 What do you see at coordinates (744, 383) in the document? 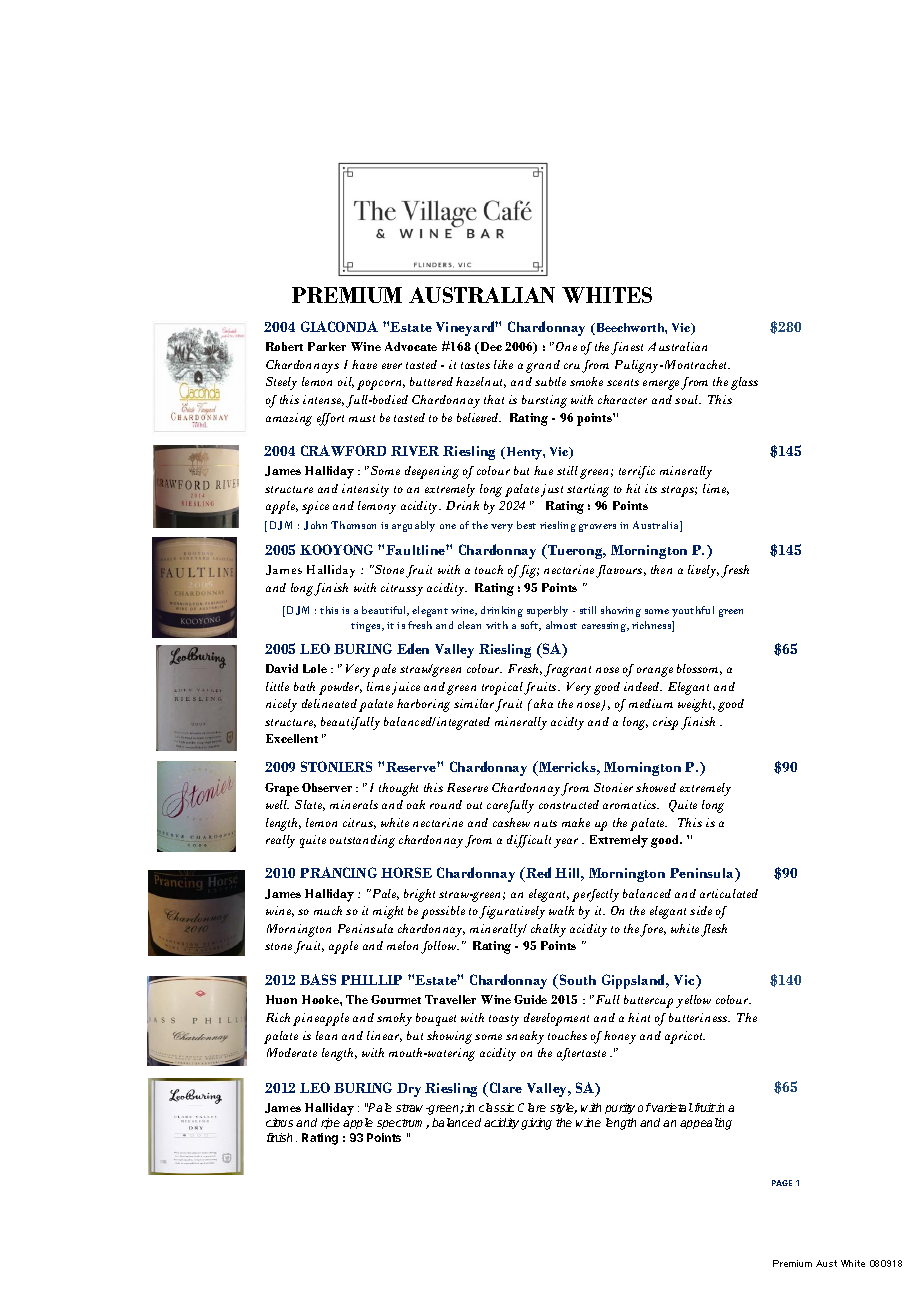
I see `glass` at bounding box center [744, 383].
